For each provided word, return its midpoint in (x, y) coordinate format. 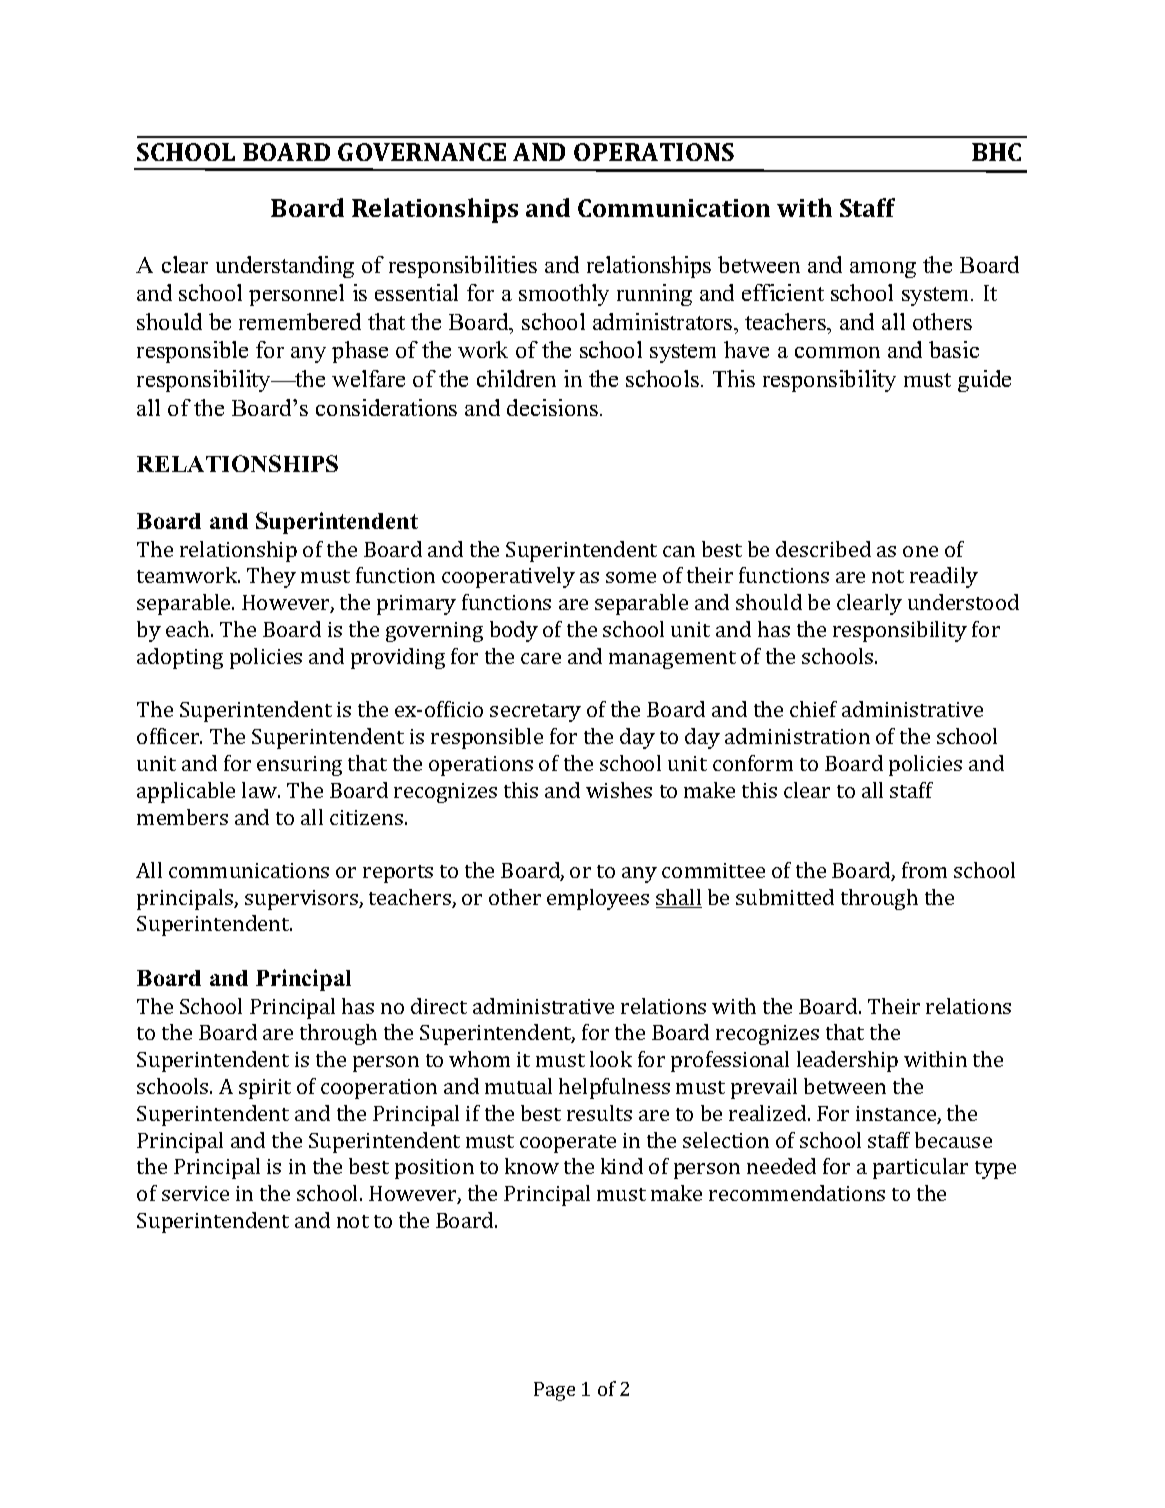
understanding (285, 267)
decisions (552, 407)
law (260, 790)
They (271, 577)
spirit (265, 1089)
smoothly (564, 295)
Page (554, 1391)
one (920, 551)
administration (797, 736)
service (195, 1193)
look (611, 1059)
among (883, 270)
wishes (619, 790)
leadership (847, 1061)
